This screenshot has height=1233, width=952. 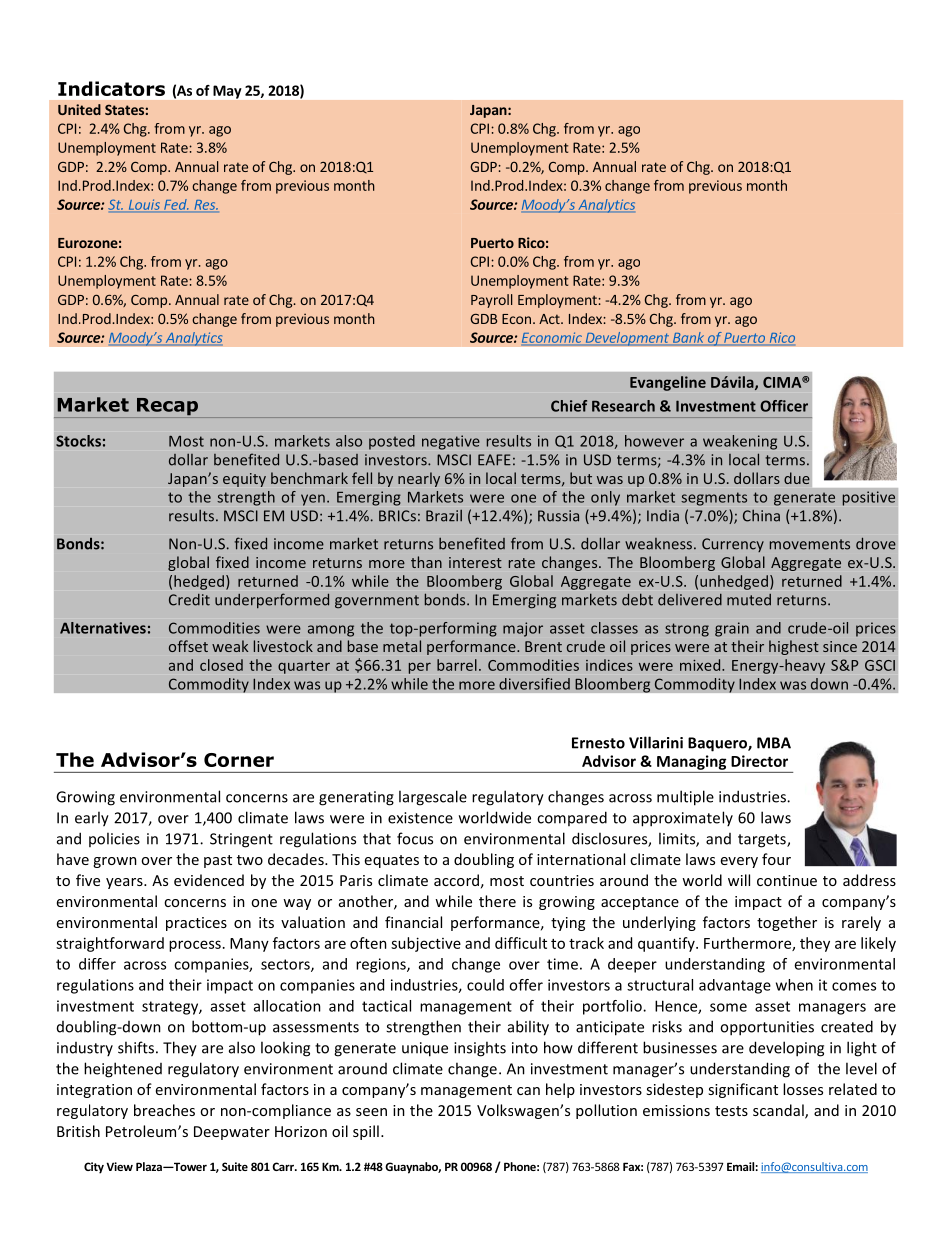 I want to click on breaches, so click(x=164, y=1110).
